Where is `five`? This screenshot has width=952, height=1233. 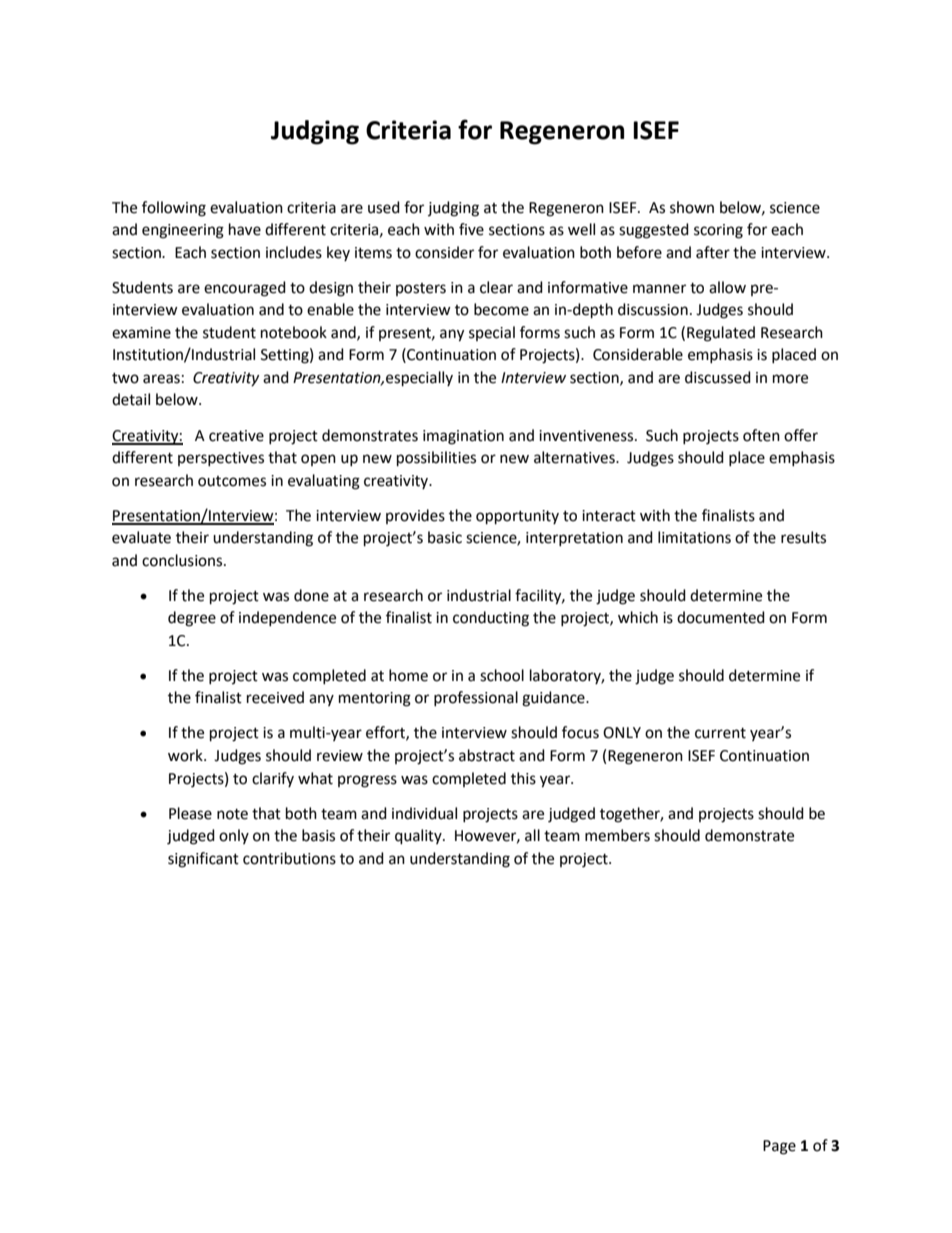 five is located at coordinates (471, 229).
